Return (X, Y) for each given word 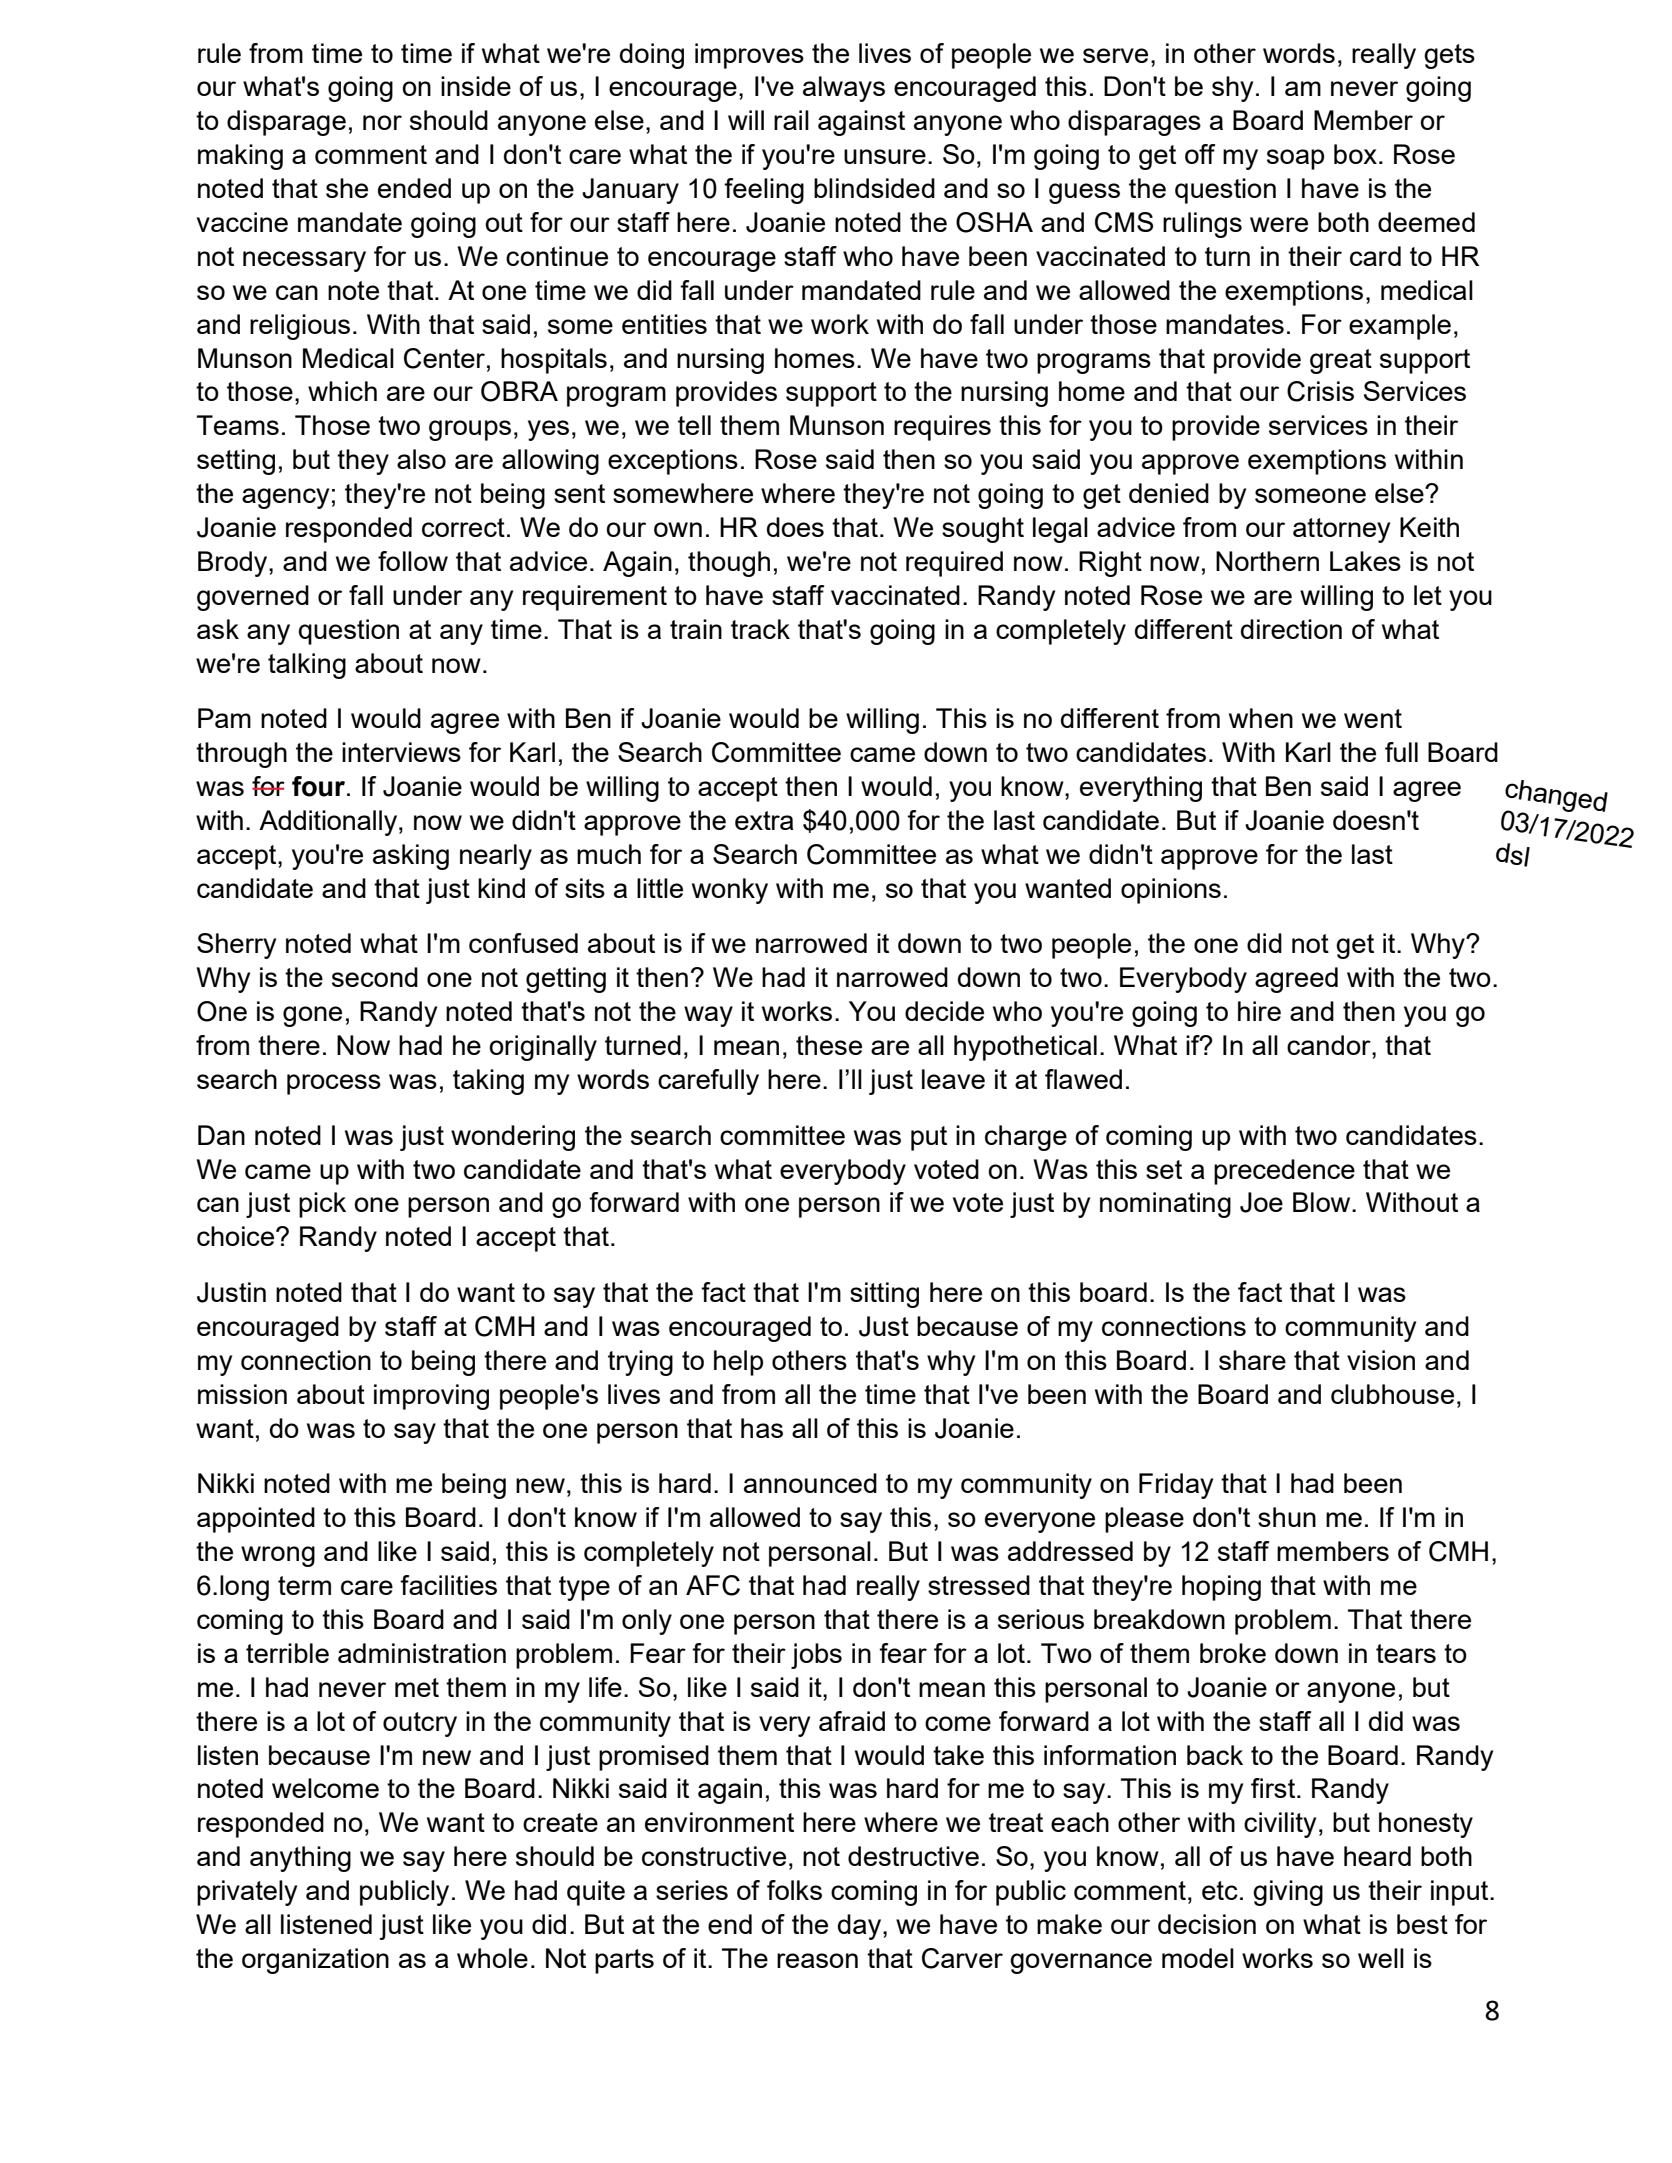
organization (315, 1961)
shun (1287, 1517)
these (829, 1045)
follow (413, 561)
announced (810, 1483)
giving (1288, 1893)
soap (1295, 159)
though (729, 564)
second (375, 977)
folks (794, 1890)
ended (414, 188)
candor (1330, 1045)
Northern (1267, 561)
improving (431, 1397)
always (844, 89)
